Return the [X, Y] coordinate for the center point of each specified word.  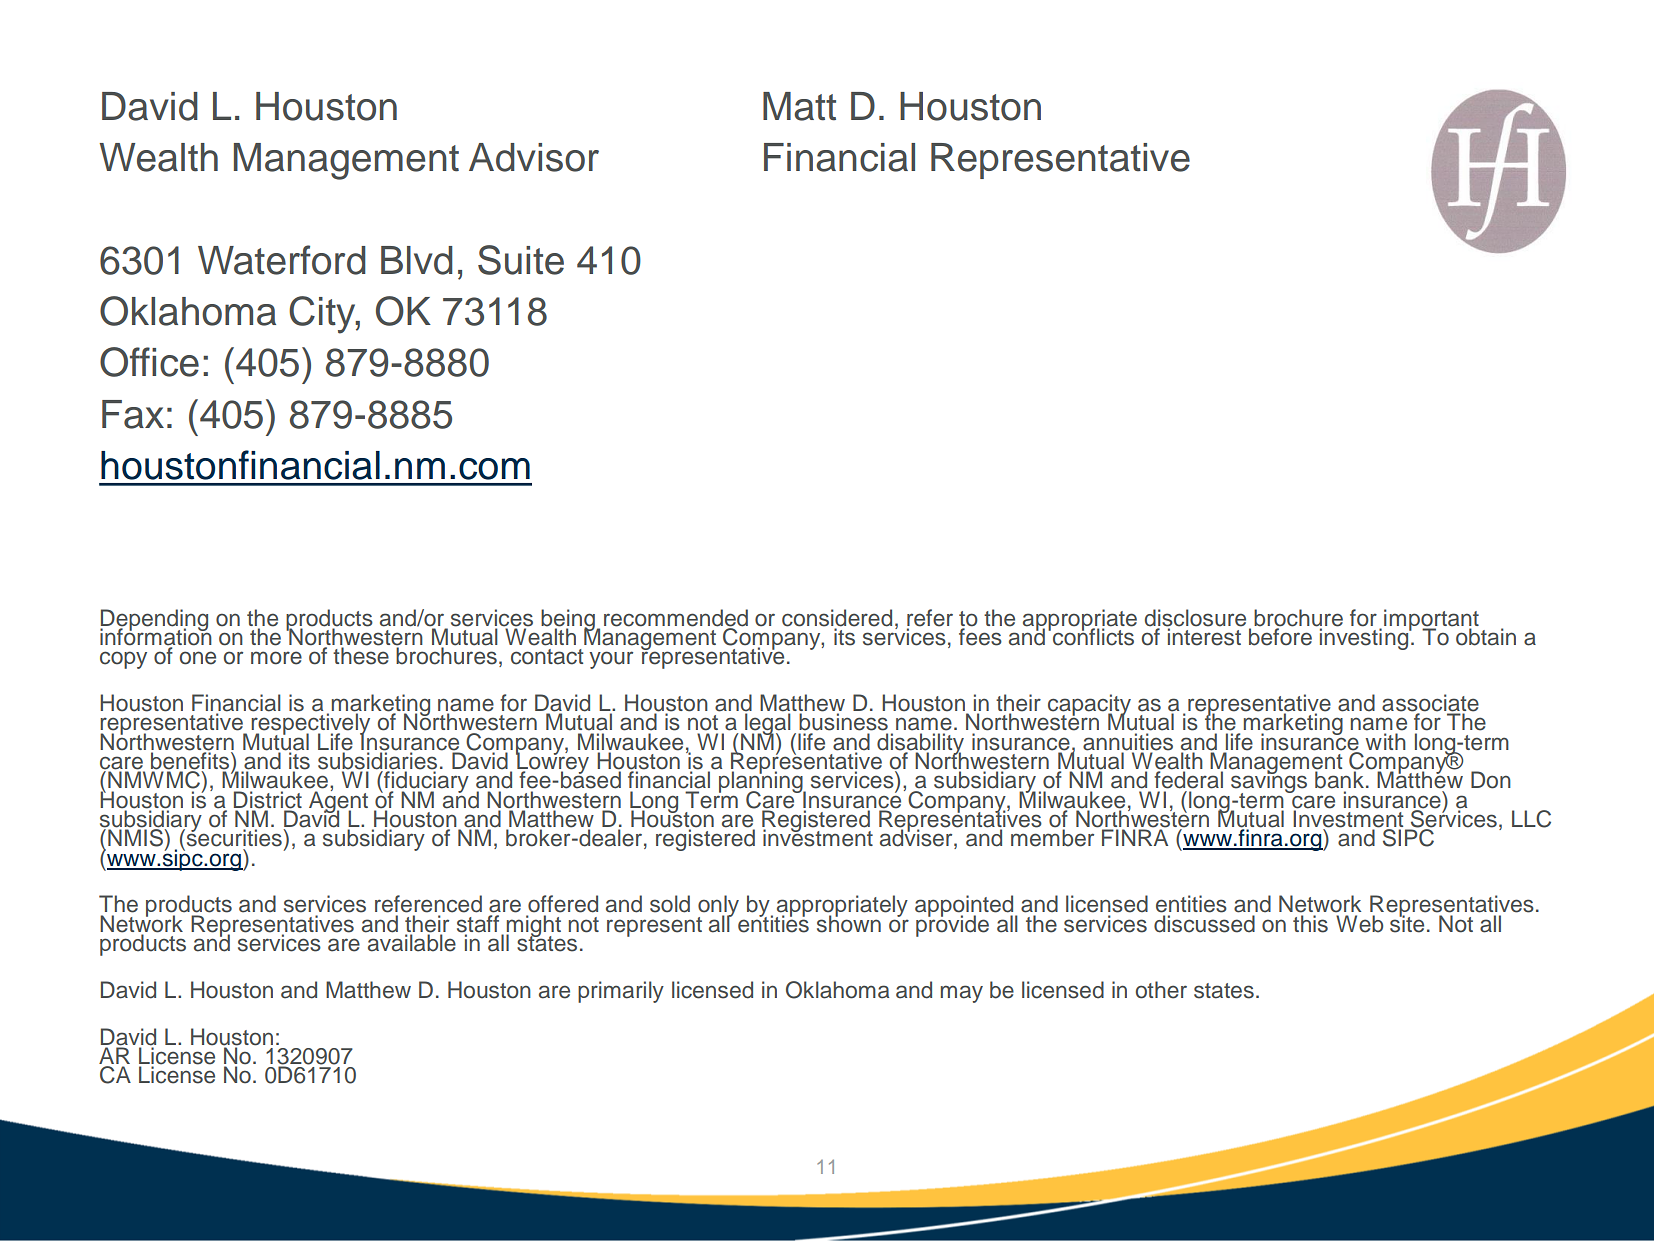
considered [837, 618]
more [276, 658]
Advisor [534, 157]
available [410, 942]
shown [849, 923]
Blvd [417, 260]
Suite [521, 260]
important [1431, 621]
